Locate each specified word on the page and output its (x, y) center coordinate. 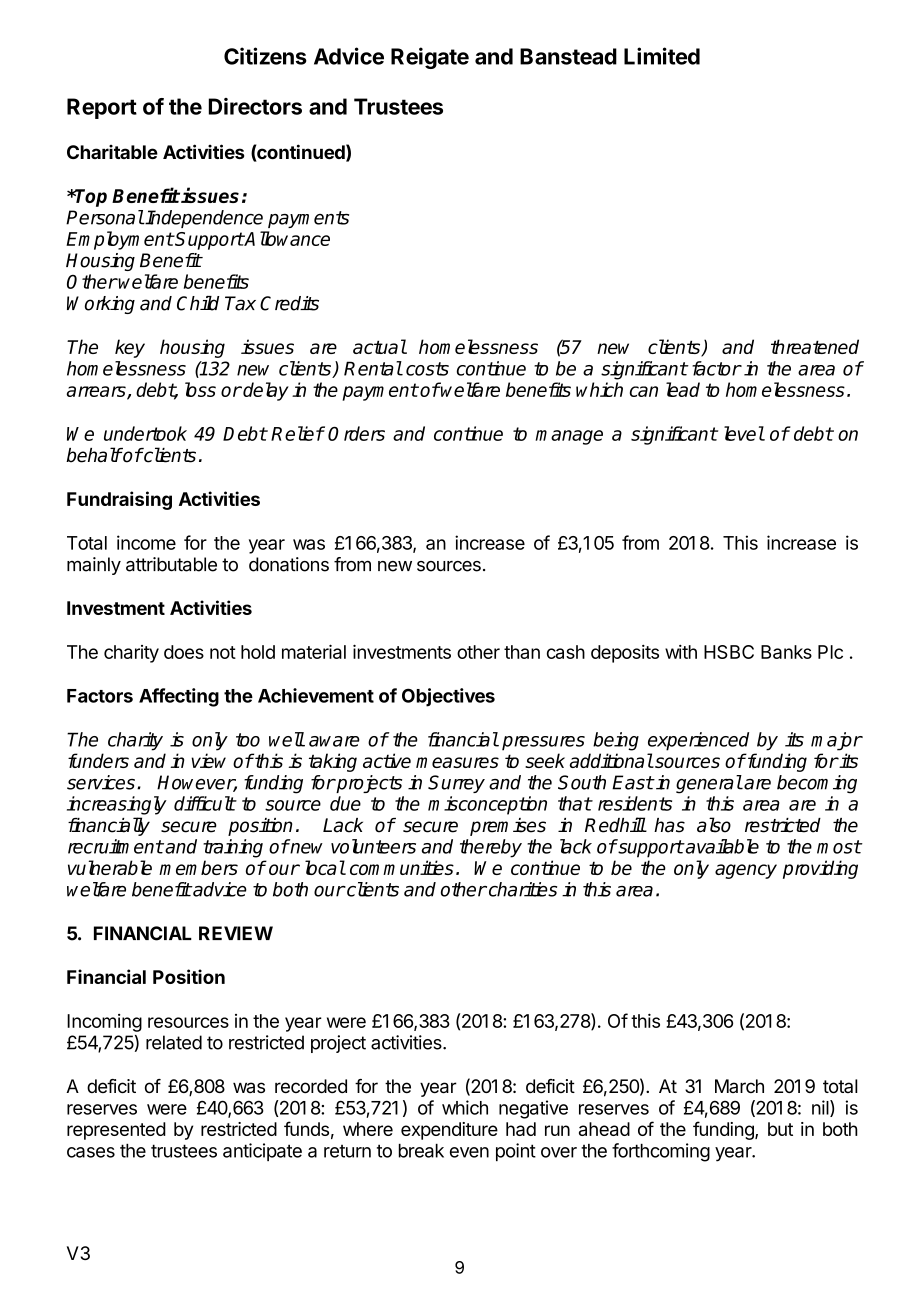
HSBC (729, 652)
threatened (815, 346)
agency (746, 871)
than (522, 652)
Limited (662, 56)
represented (116, 1131)
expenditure (449, 1131)
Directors (255, 106)
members (198, 867)
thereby (491, 848)
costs (427, 369)
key (130, 348)
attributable (171, 564)
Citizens (265, 56)
